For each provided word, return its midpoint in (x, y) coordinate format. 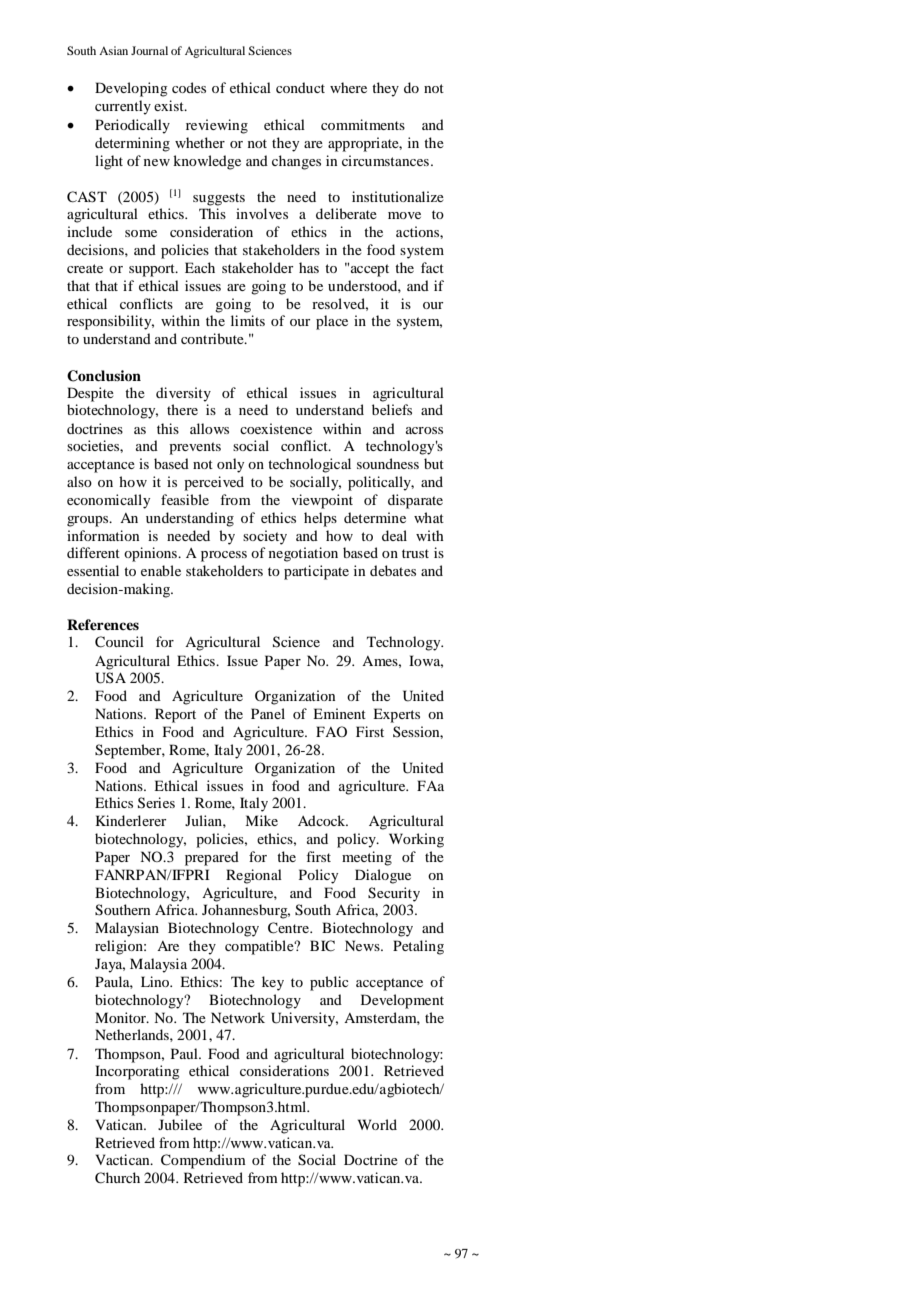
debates (393, 570)
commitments (363, 124)
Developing (131, 89)
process (224, 556)
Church (117, 1178)
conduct (300, 87)
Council (119, 642)
